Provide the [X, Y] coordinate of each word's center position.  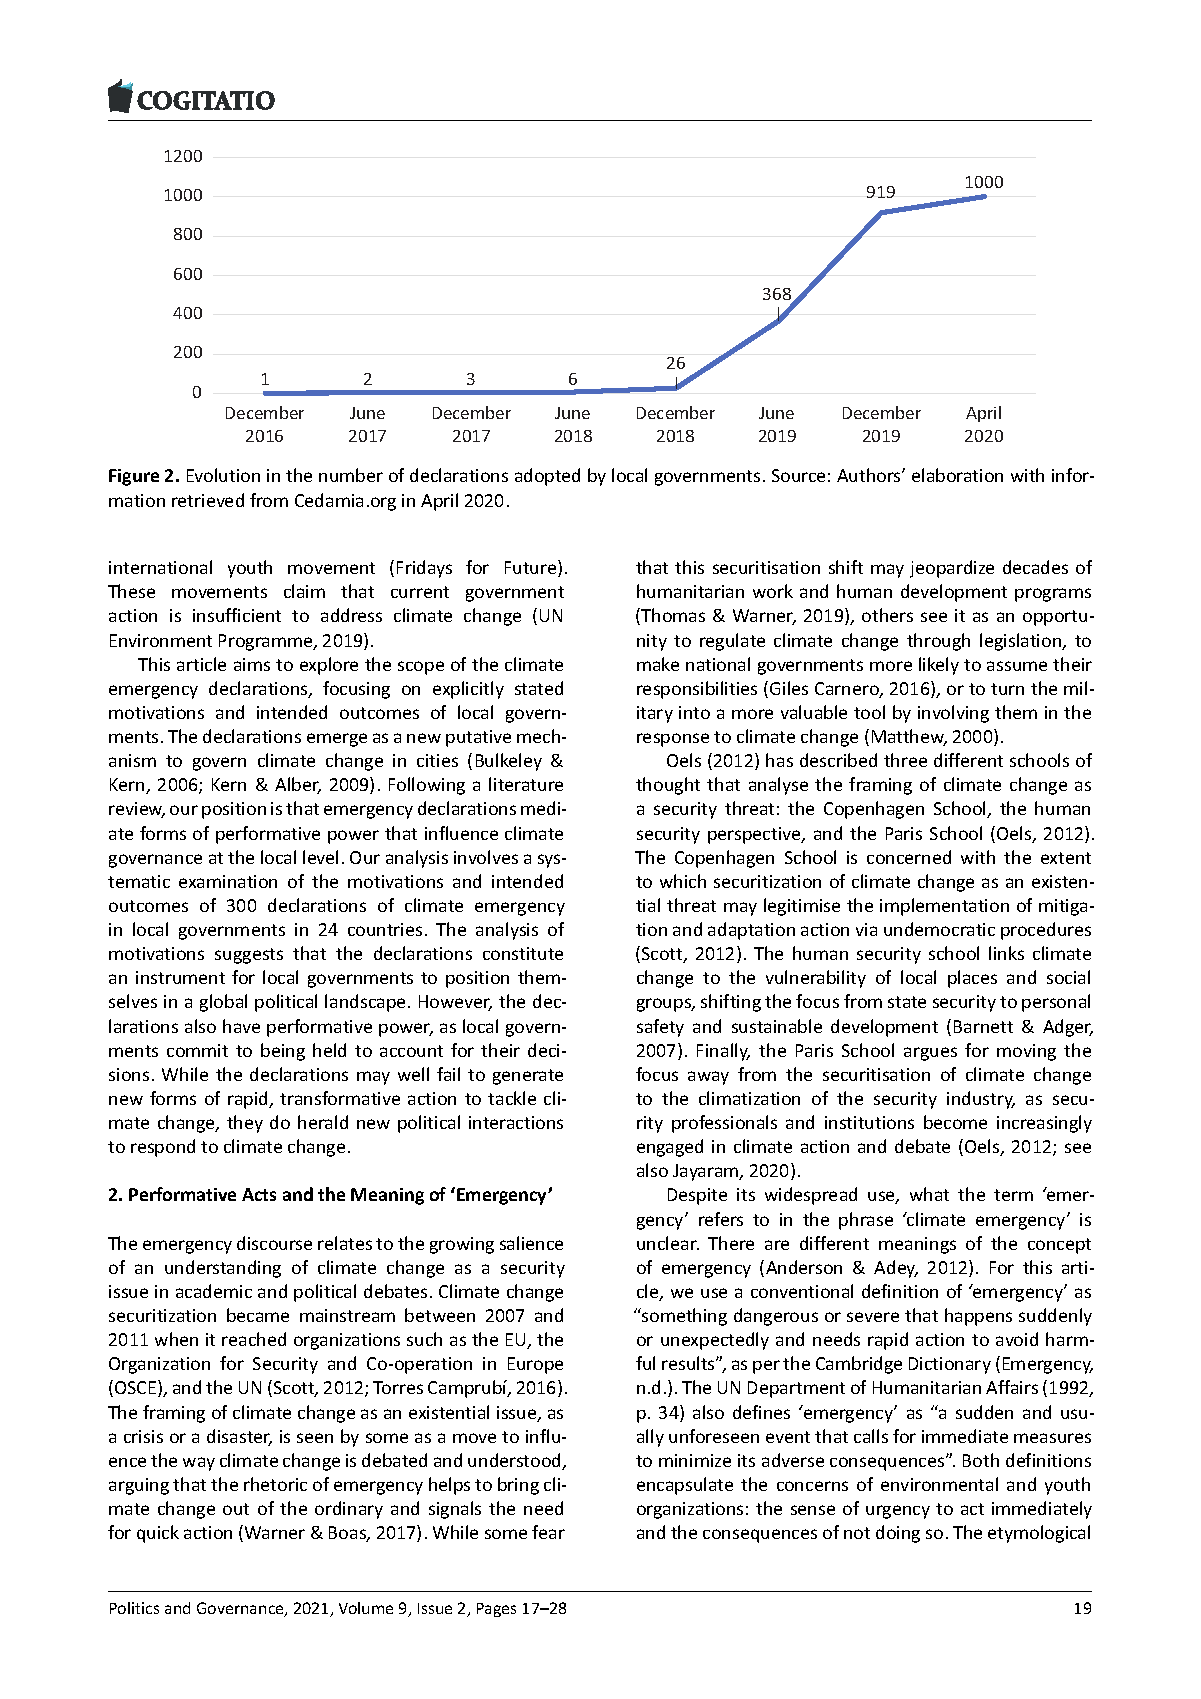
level [320, 857]
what [929, 1194]
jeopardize [952, 569]
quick [158, 1534]
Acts [259, 1194]
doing [898, 1534]
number [351, 475]
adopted [547, 477]
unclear [668, 1243]
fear [548, 1532]
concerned [909, 857]
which [683, 881]
